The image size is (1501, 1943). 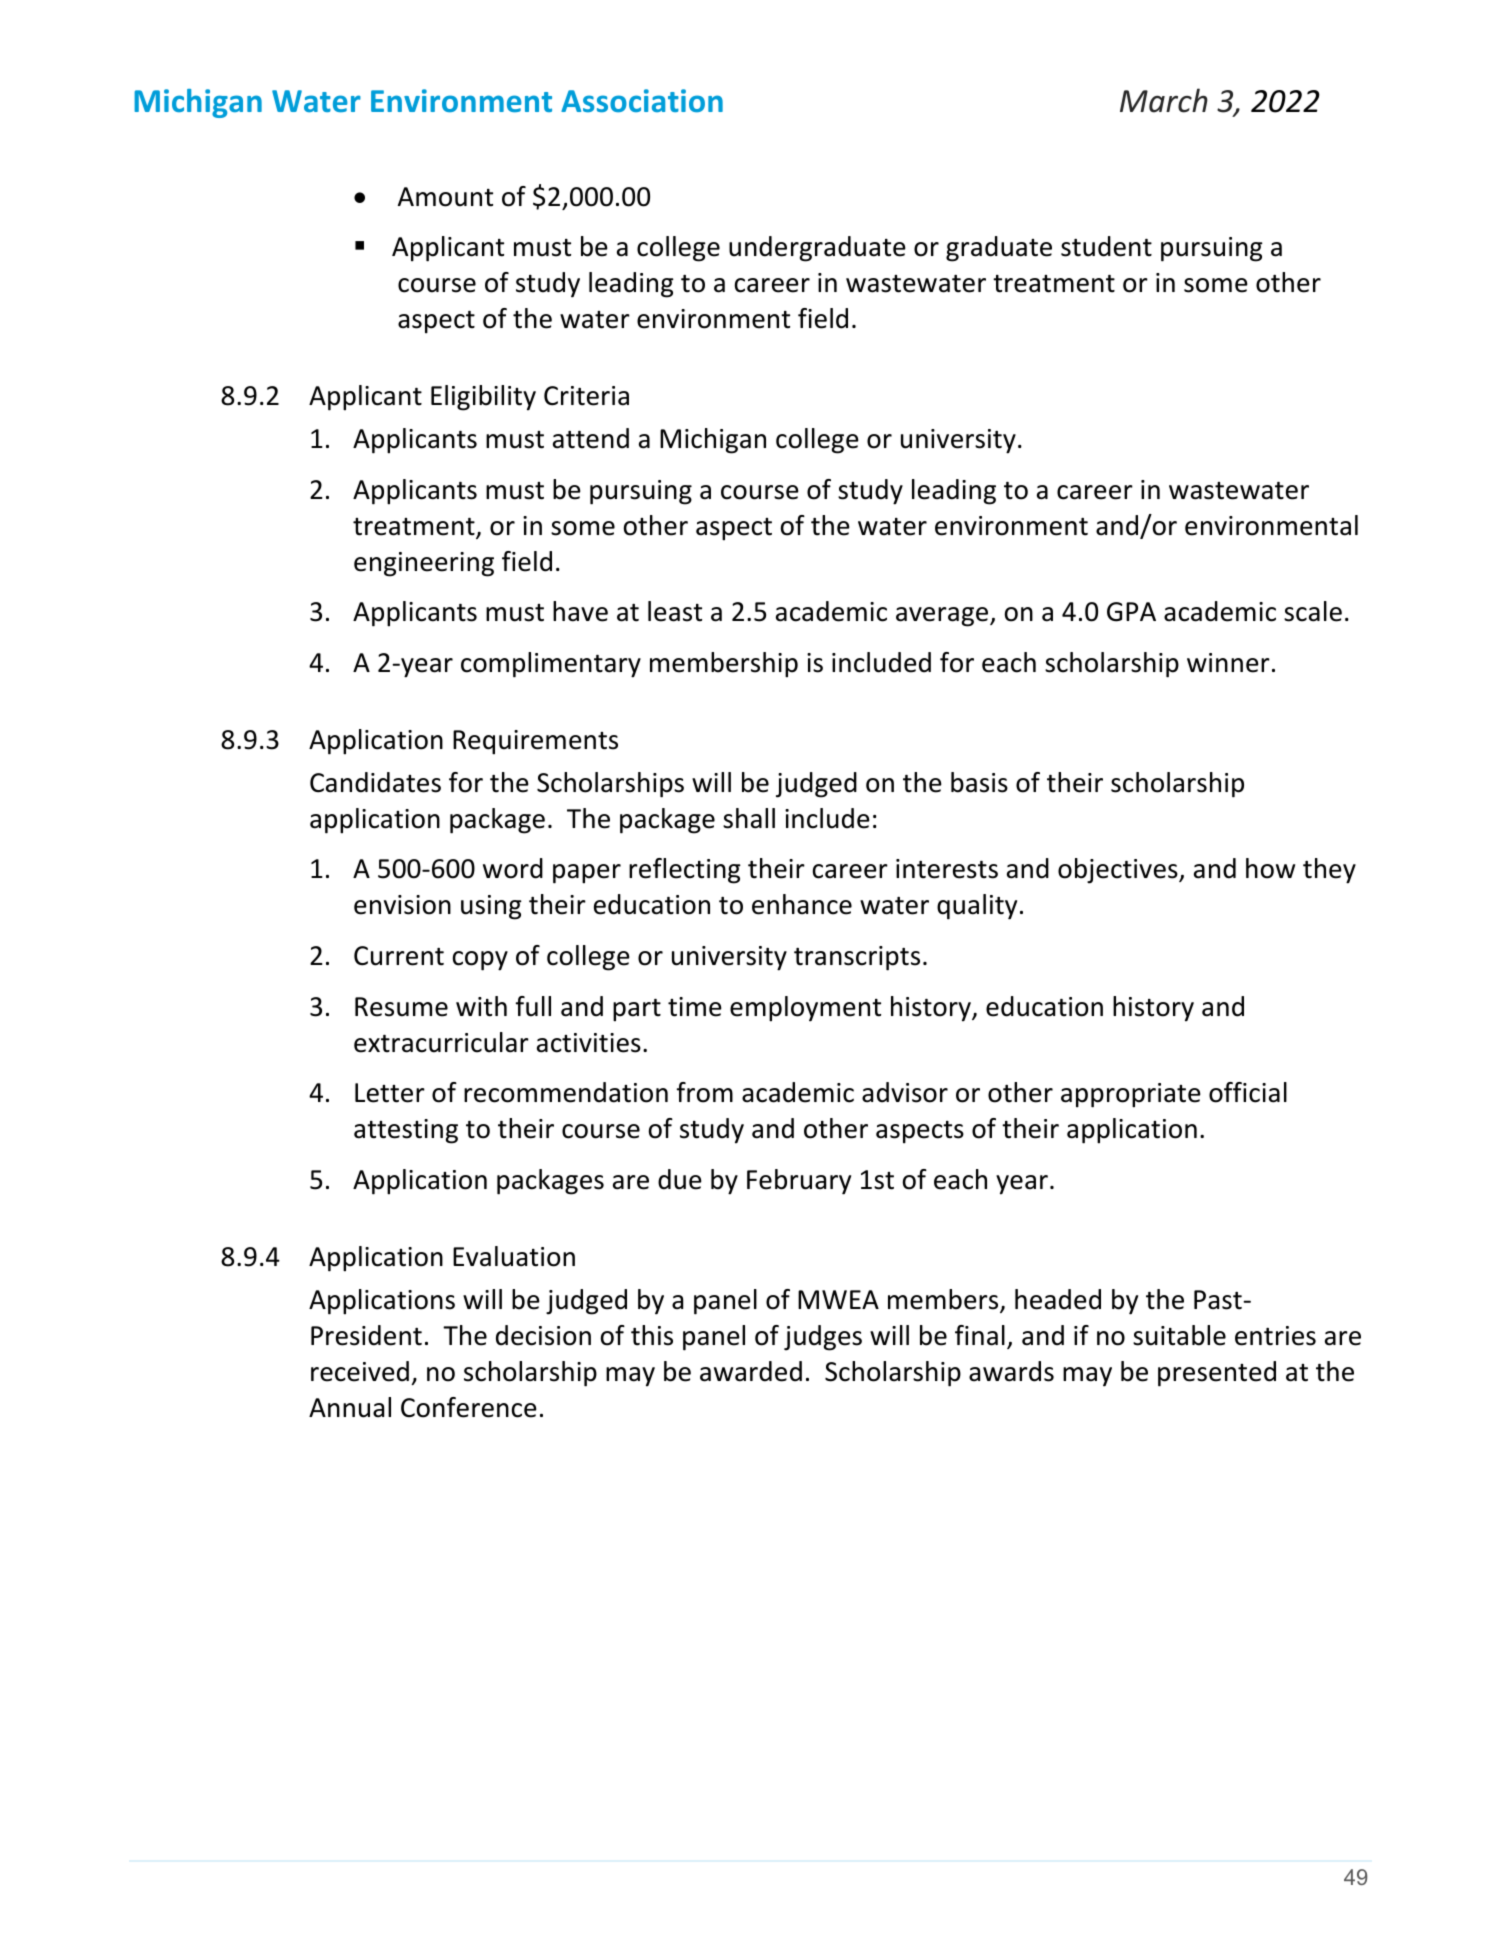 I want to click on copy, so click(x=480, y=961).
